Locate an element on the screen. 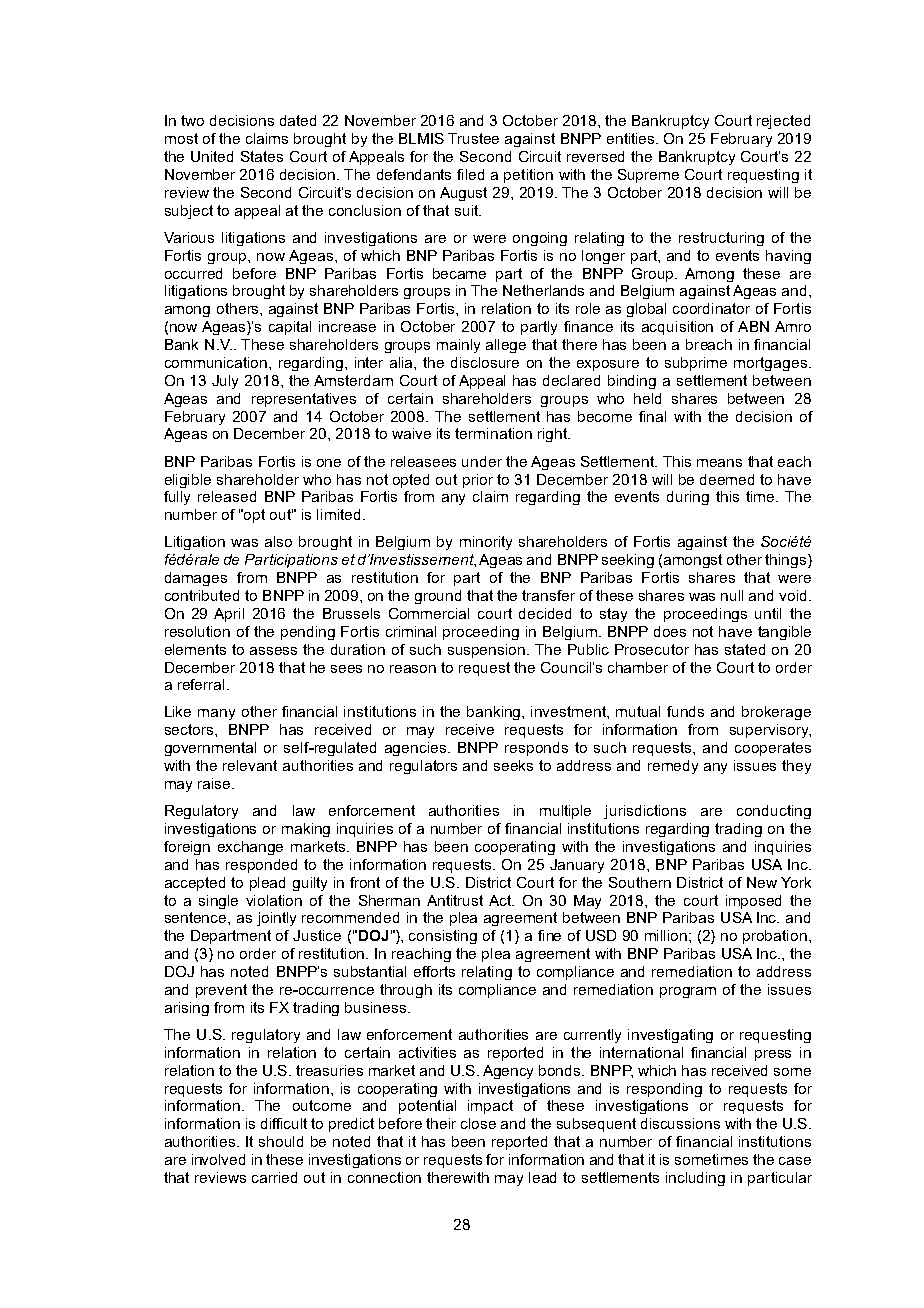 The height and width of the screenshot is (1308, 924). Trustee is located at coordinates (473, 138).
